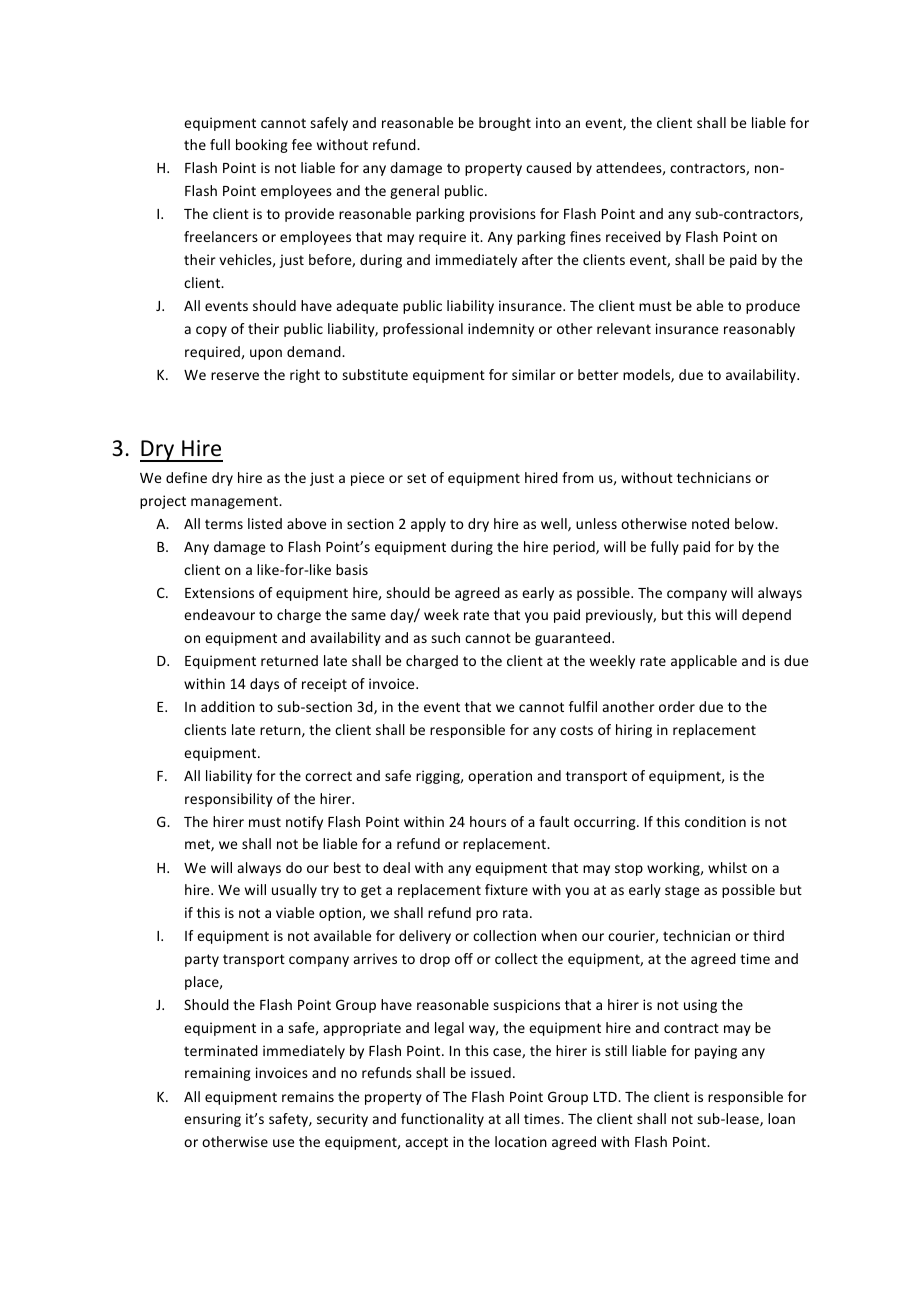 The height and width of the screenshot is (1308, 924). I want to click on reserve, so click(235, 376).
